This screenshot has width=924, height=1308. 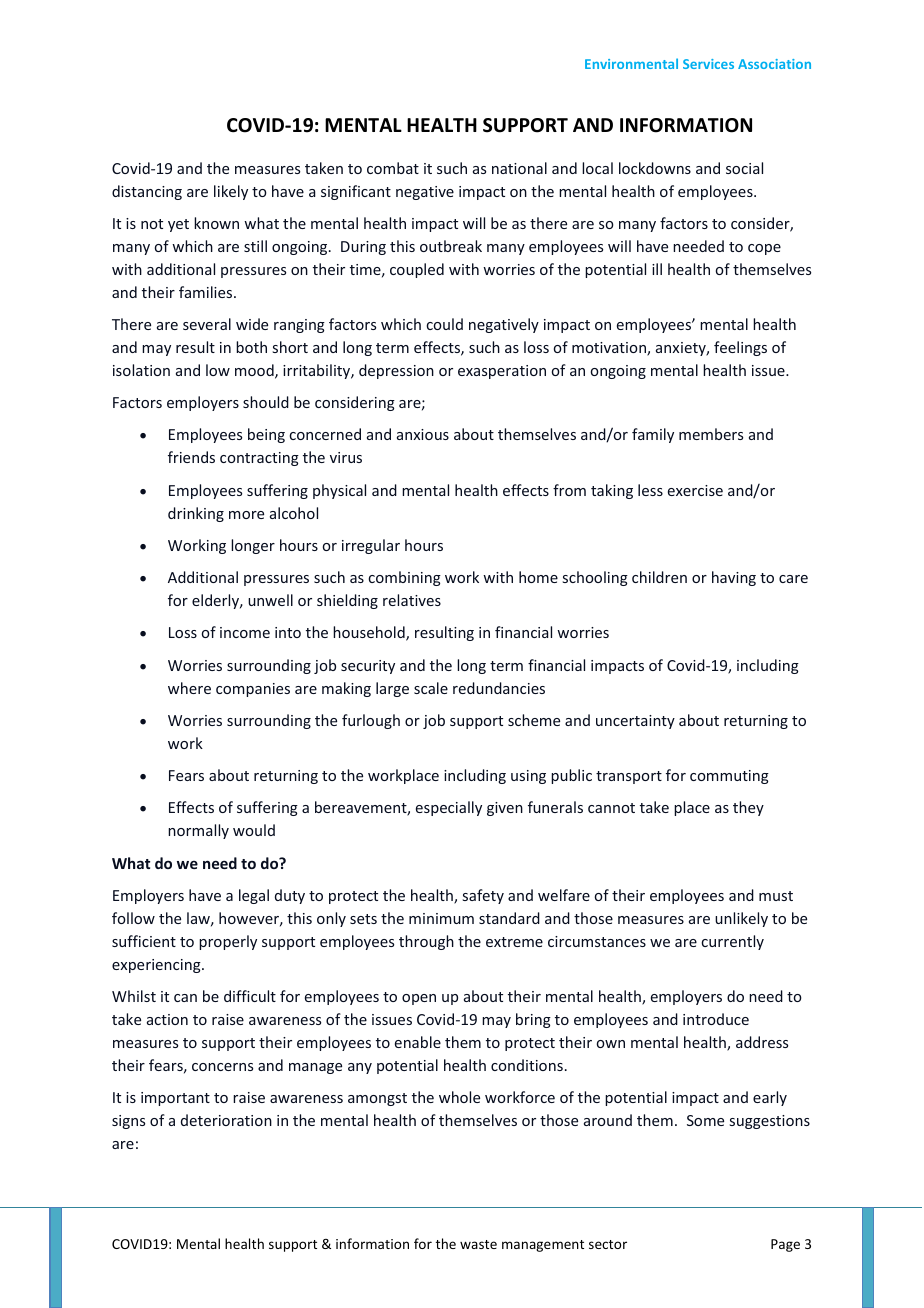 What do you see at coordinates (147, 192) in the screenshot?
I see `distancing` at bounding box center [147, 192].
